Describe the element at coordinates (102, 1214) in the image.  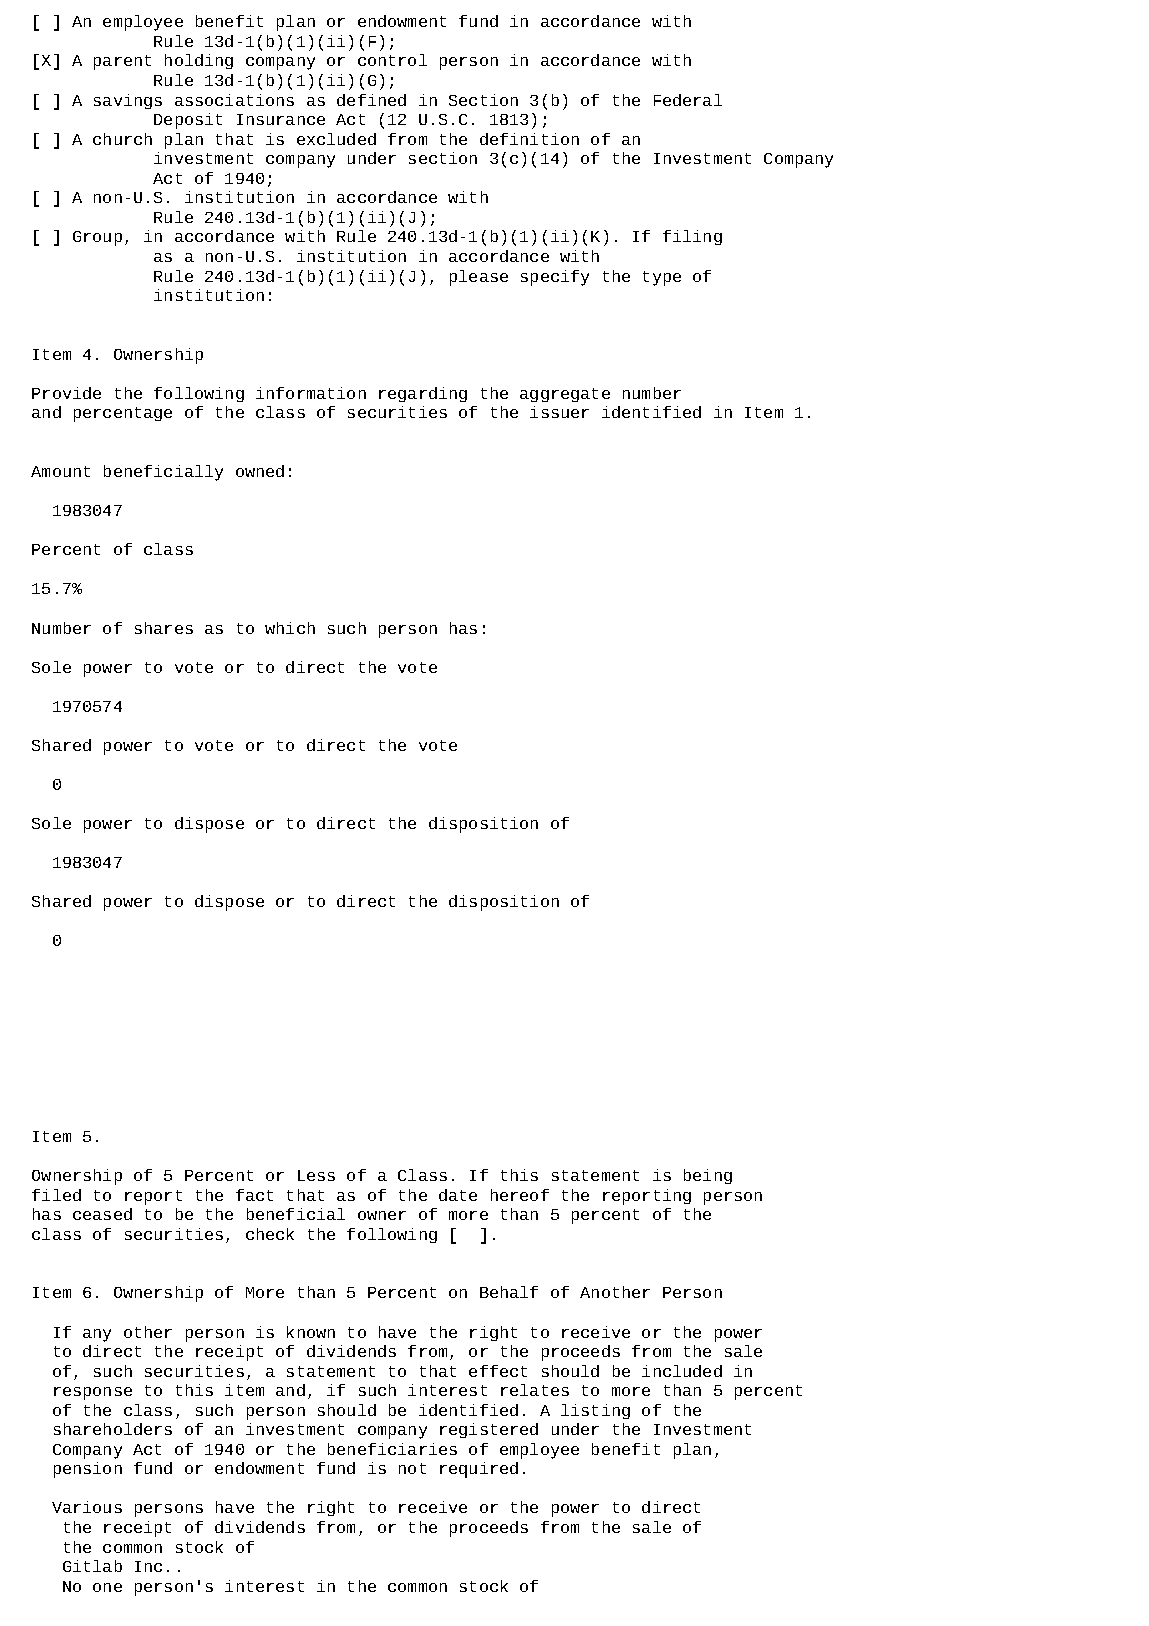
I see `ceased` at that location.
